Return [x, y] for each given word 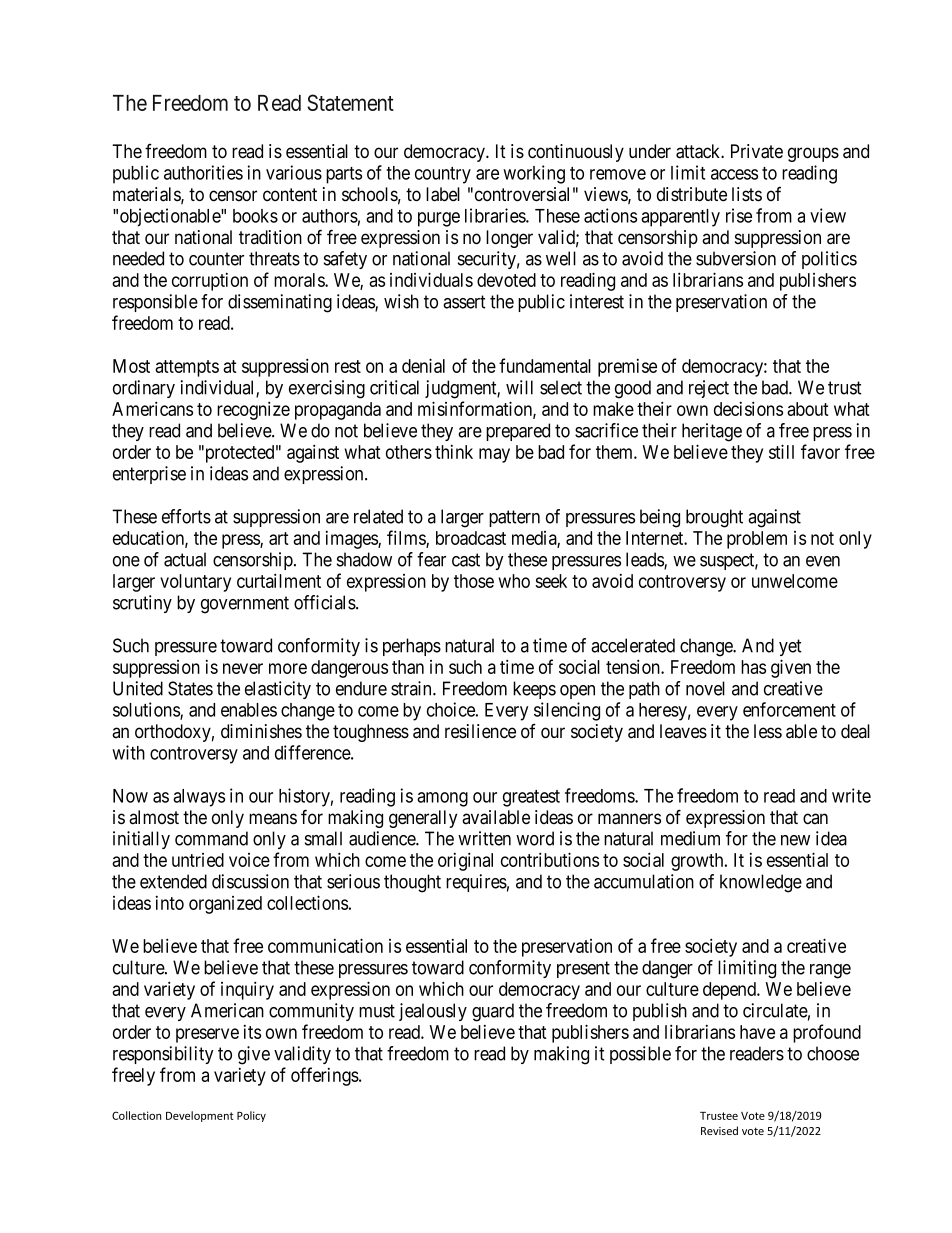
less [768, 731]
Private [757, 151]
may [494, 455]
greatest [531, 798]
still [781, 451]
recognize [253, 410]
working [534, 174]
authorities [203, 172]
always [199, 798]
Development [200, 1116]
